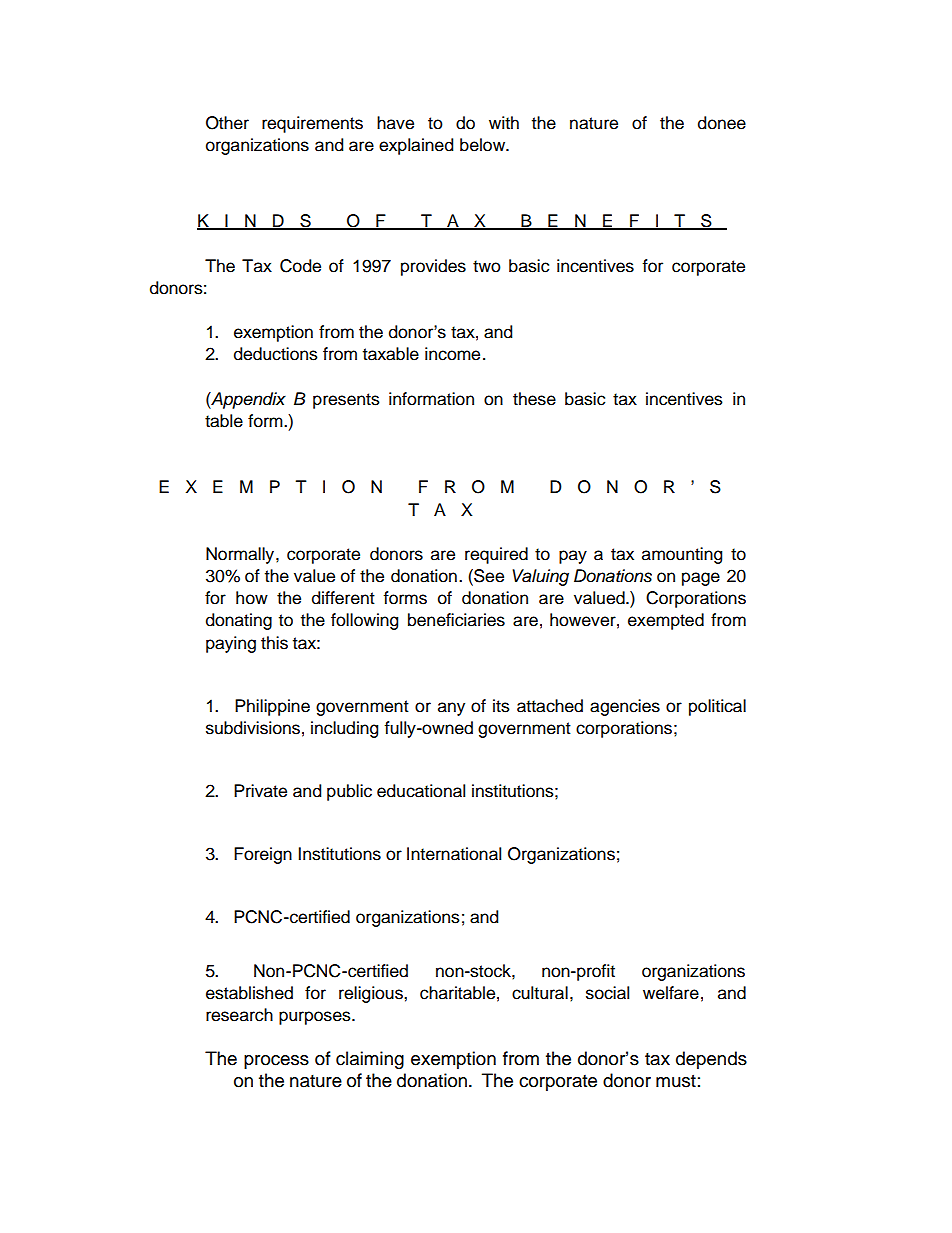 The height and width of the page is (1233, 952). I want to click on agencies, so click(625, 707).
